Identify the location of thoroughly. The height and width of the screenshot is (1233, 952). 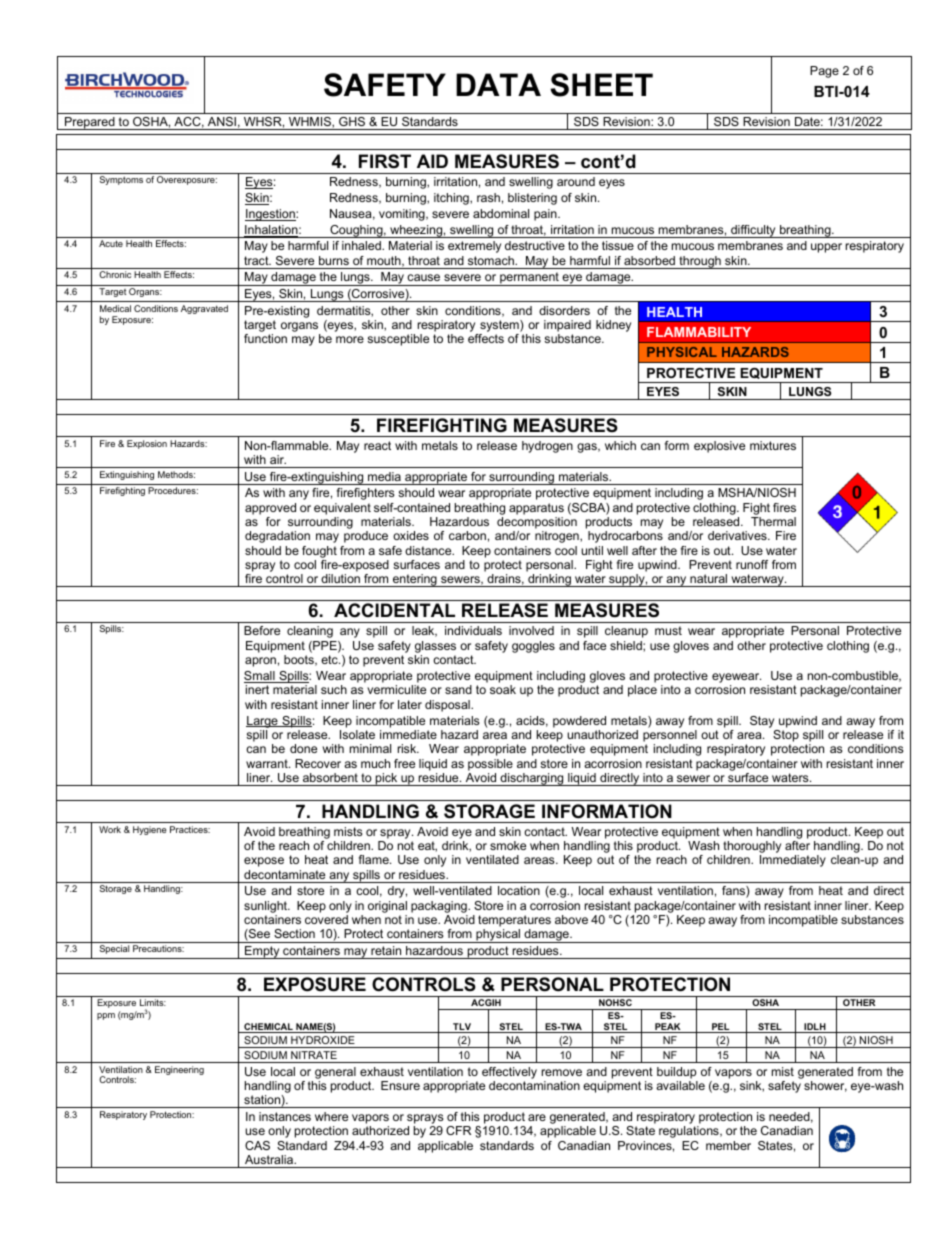
(751, 848).
